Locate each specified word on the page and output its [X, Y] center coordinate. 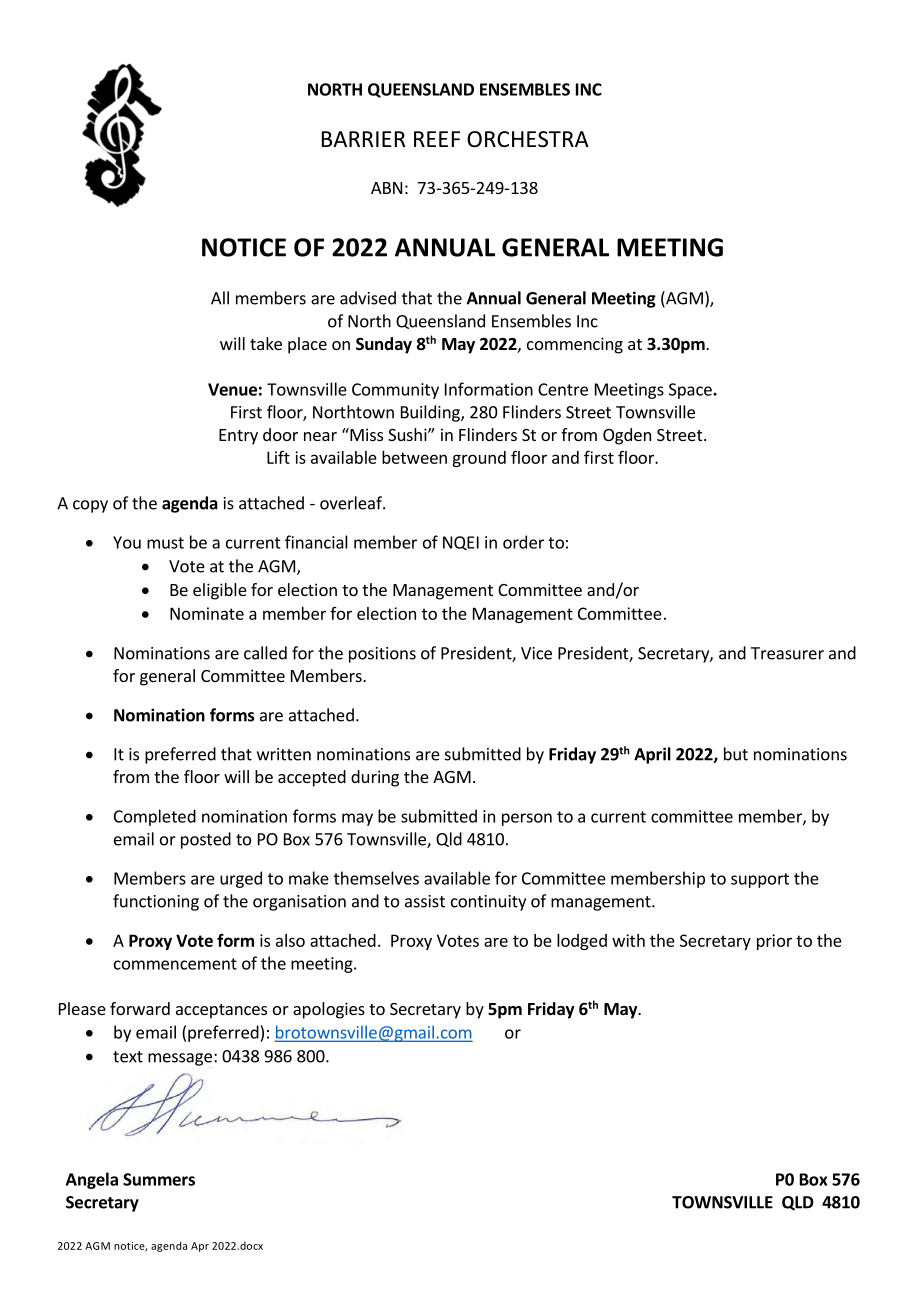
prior [774, 942]
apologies [329, 1010]
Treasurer [787, 653]
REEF [437, 139]
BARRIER [363, 139]
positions [382, 655]
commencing [575, 345]
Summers [159, 1179]
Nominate [207, 613]
